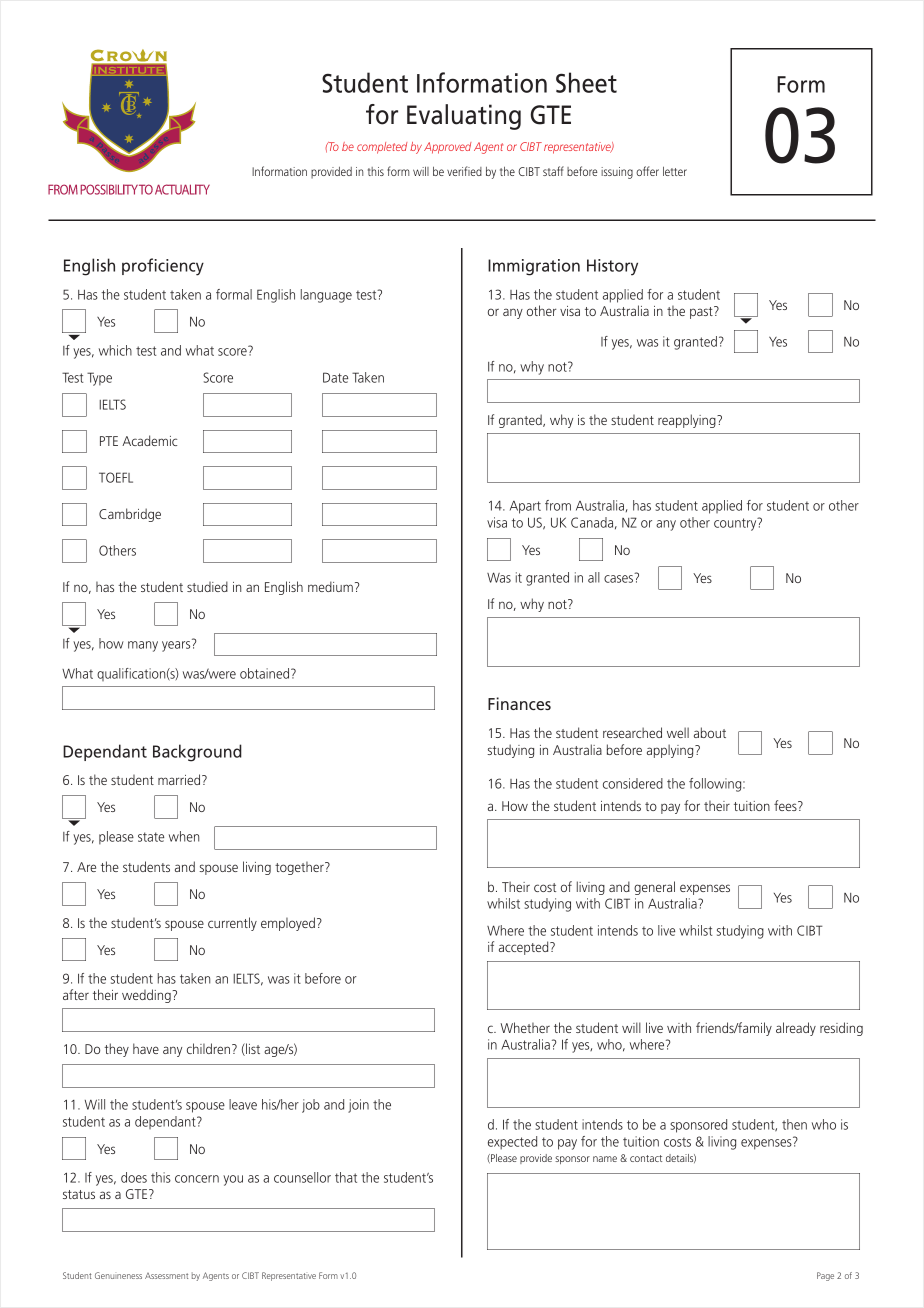 The image size is (924, 1308). What do you see at coordinates (786, 805) in the page?
I see `fees` at bounding box center [786, 805].
